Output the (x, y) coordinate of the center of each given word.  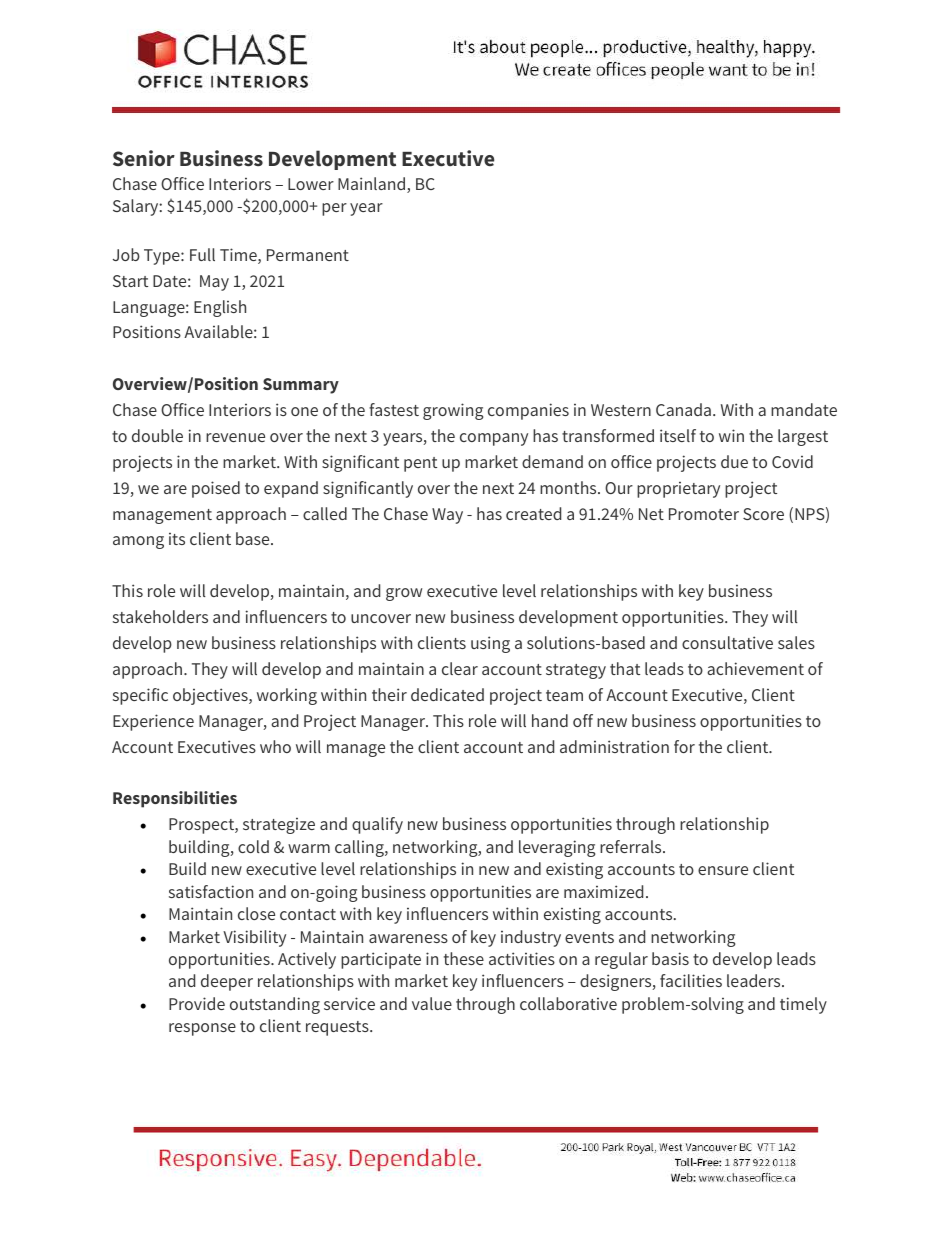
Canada (683, 409)
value (432, 1003)
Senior (144, 158)
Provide (197, 1003)
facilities (691, 980)
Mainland (373, 185)
